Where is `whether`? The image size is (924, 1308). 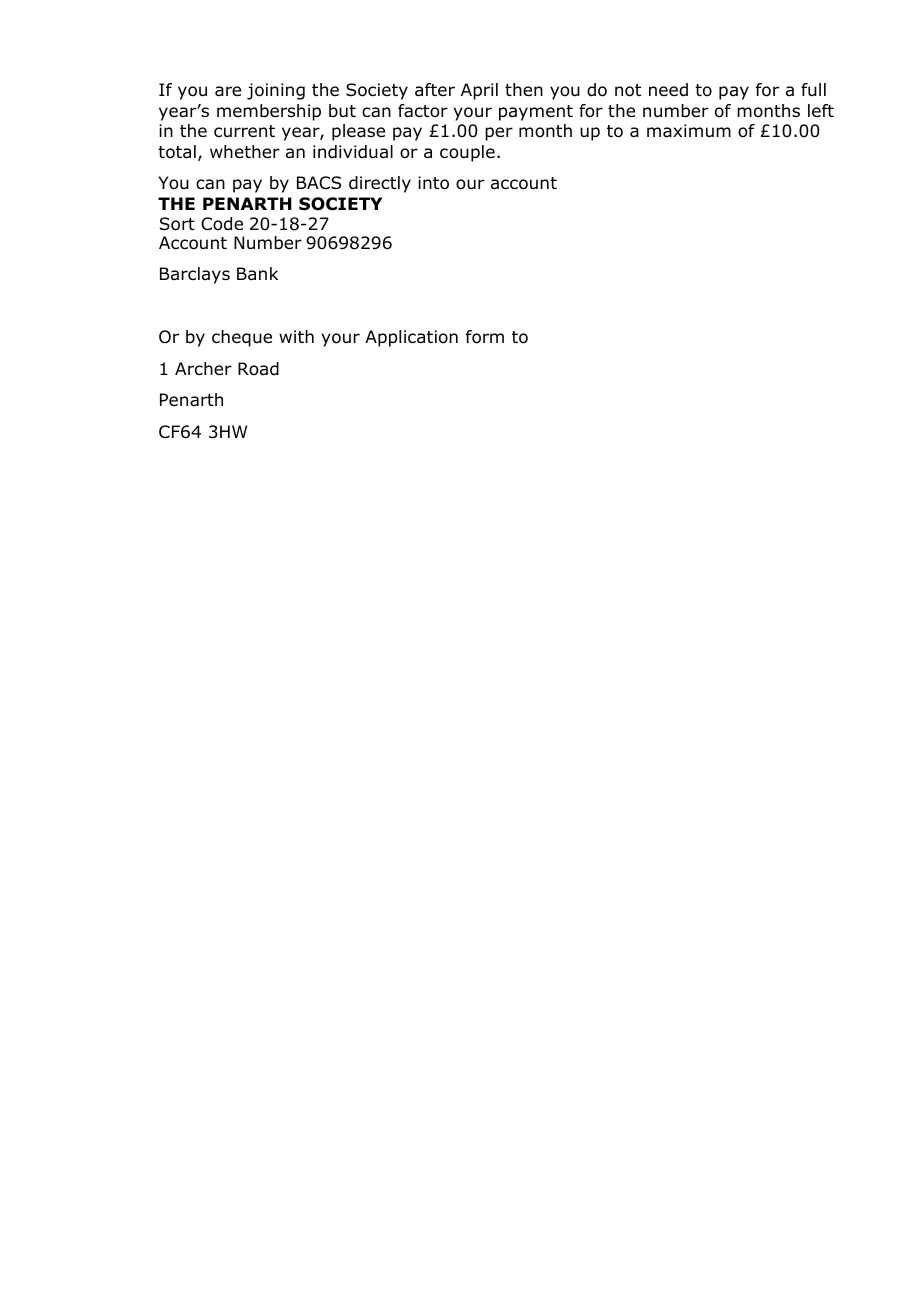
whether is located at coordinates (245, 152).
